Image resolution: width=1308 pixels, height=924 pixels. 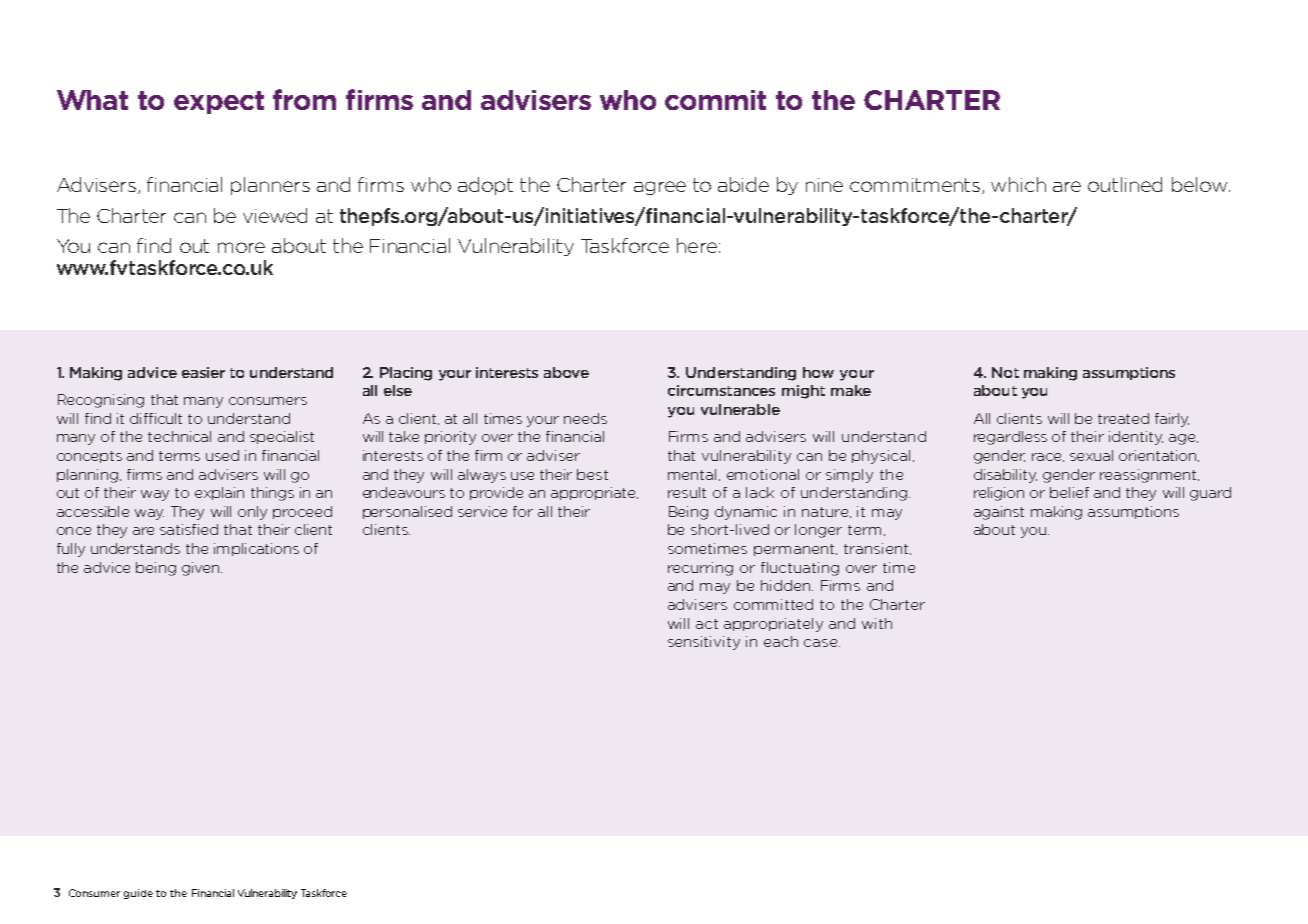 I want to click on outlined, so click(x=1125, y=184).
